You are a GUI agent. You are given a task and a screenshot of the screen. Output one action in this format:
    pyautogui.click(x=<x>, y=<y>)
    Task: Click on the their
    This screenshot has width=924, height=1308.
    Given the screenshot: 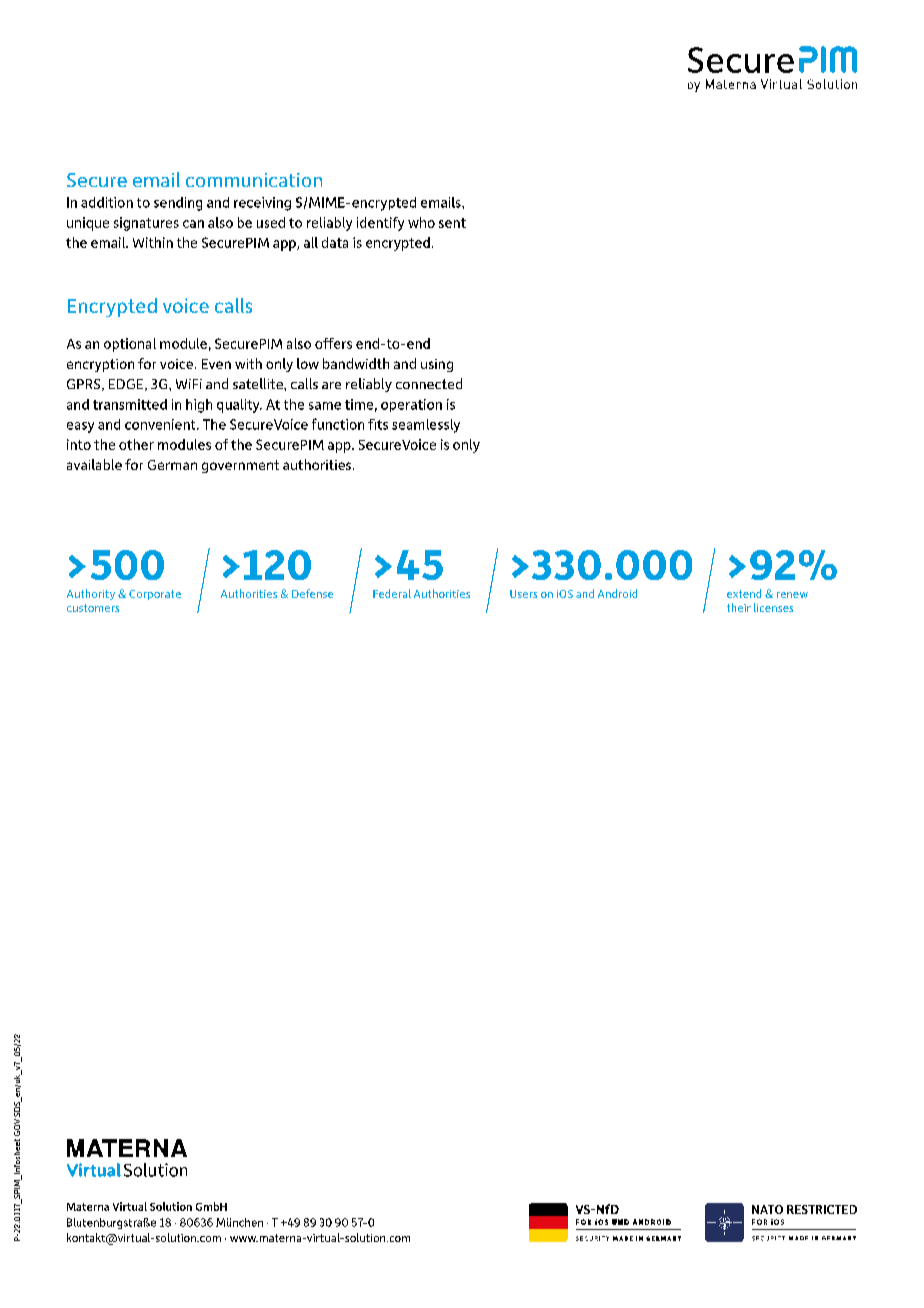 What is the action you would take?
    pyautogui.click(x=739, y=607)
